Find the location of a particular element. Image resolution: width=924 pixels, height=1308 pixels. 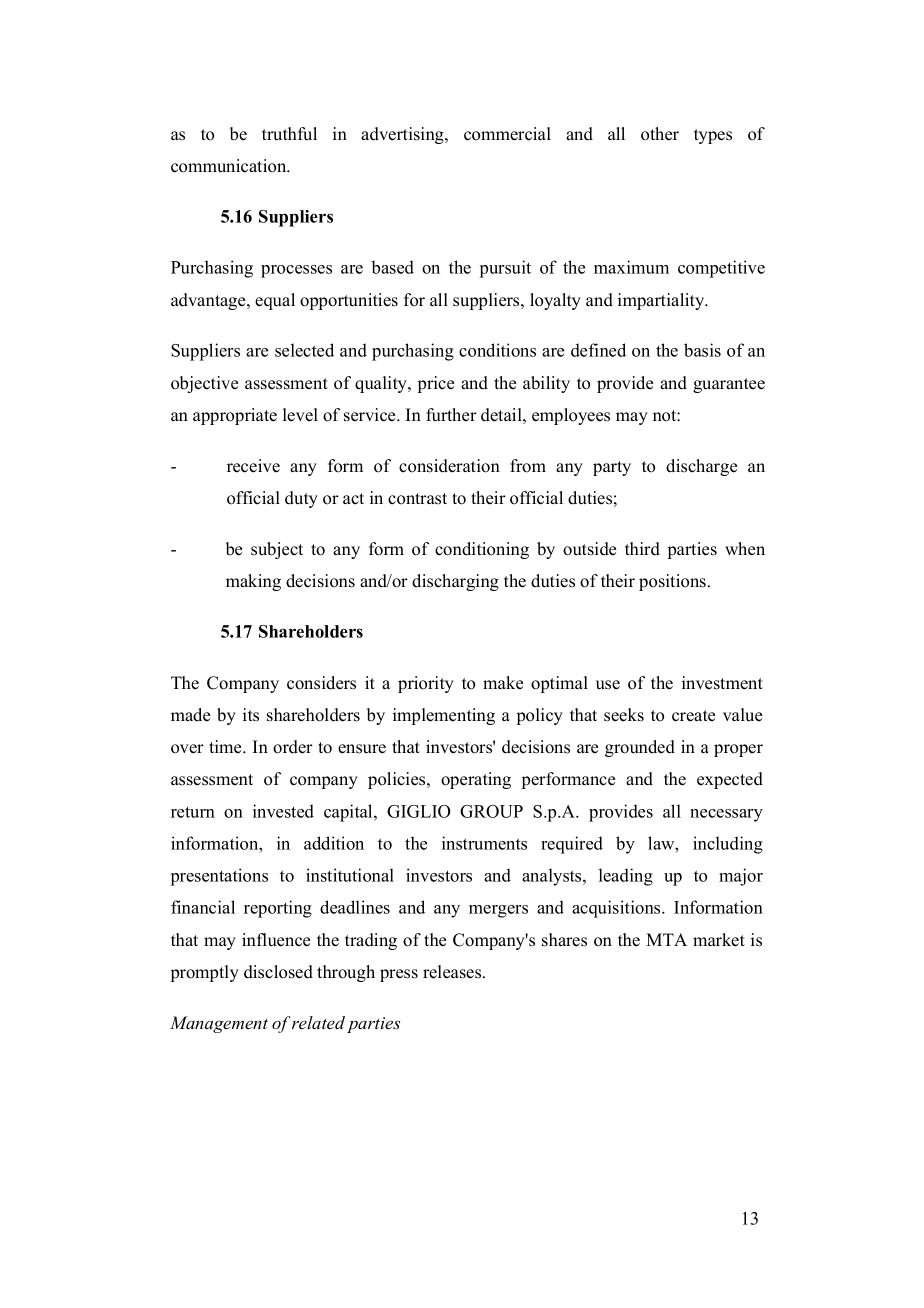

communication is located at coordinates (230, 166).
